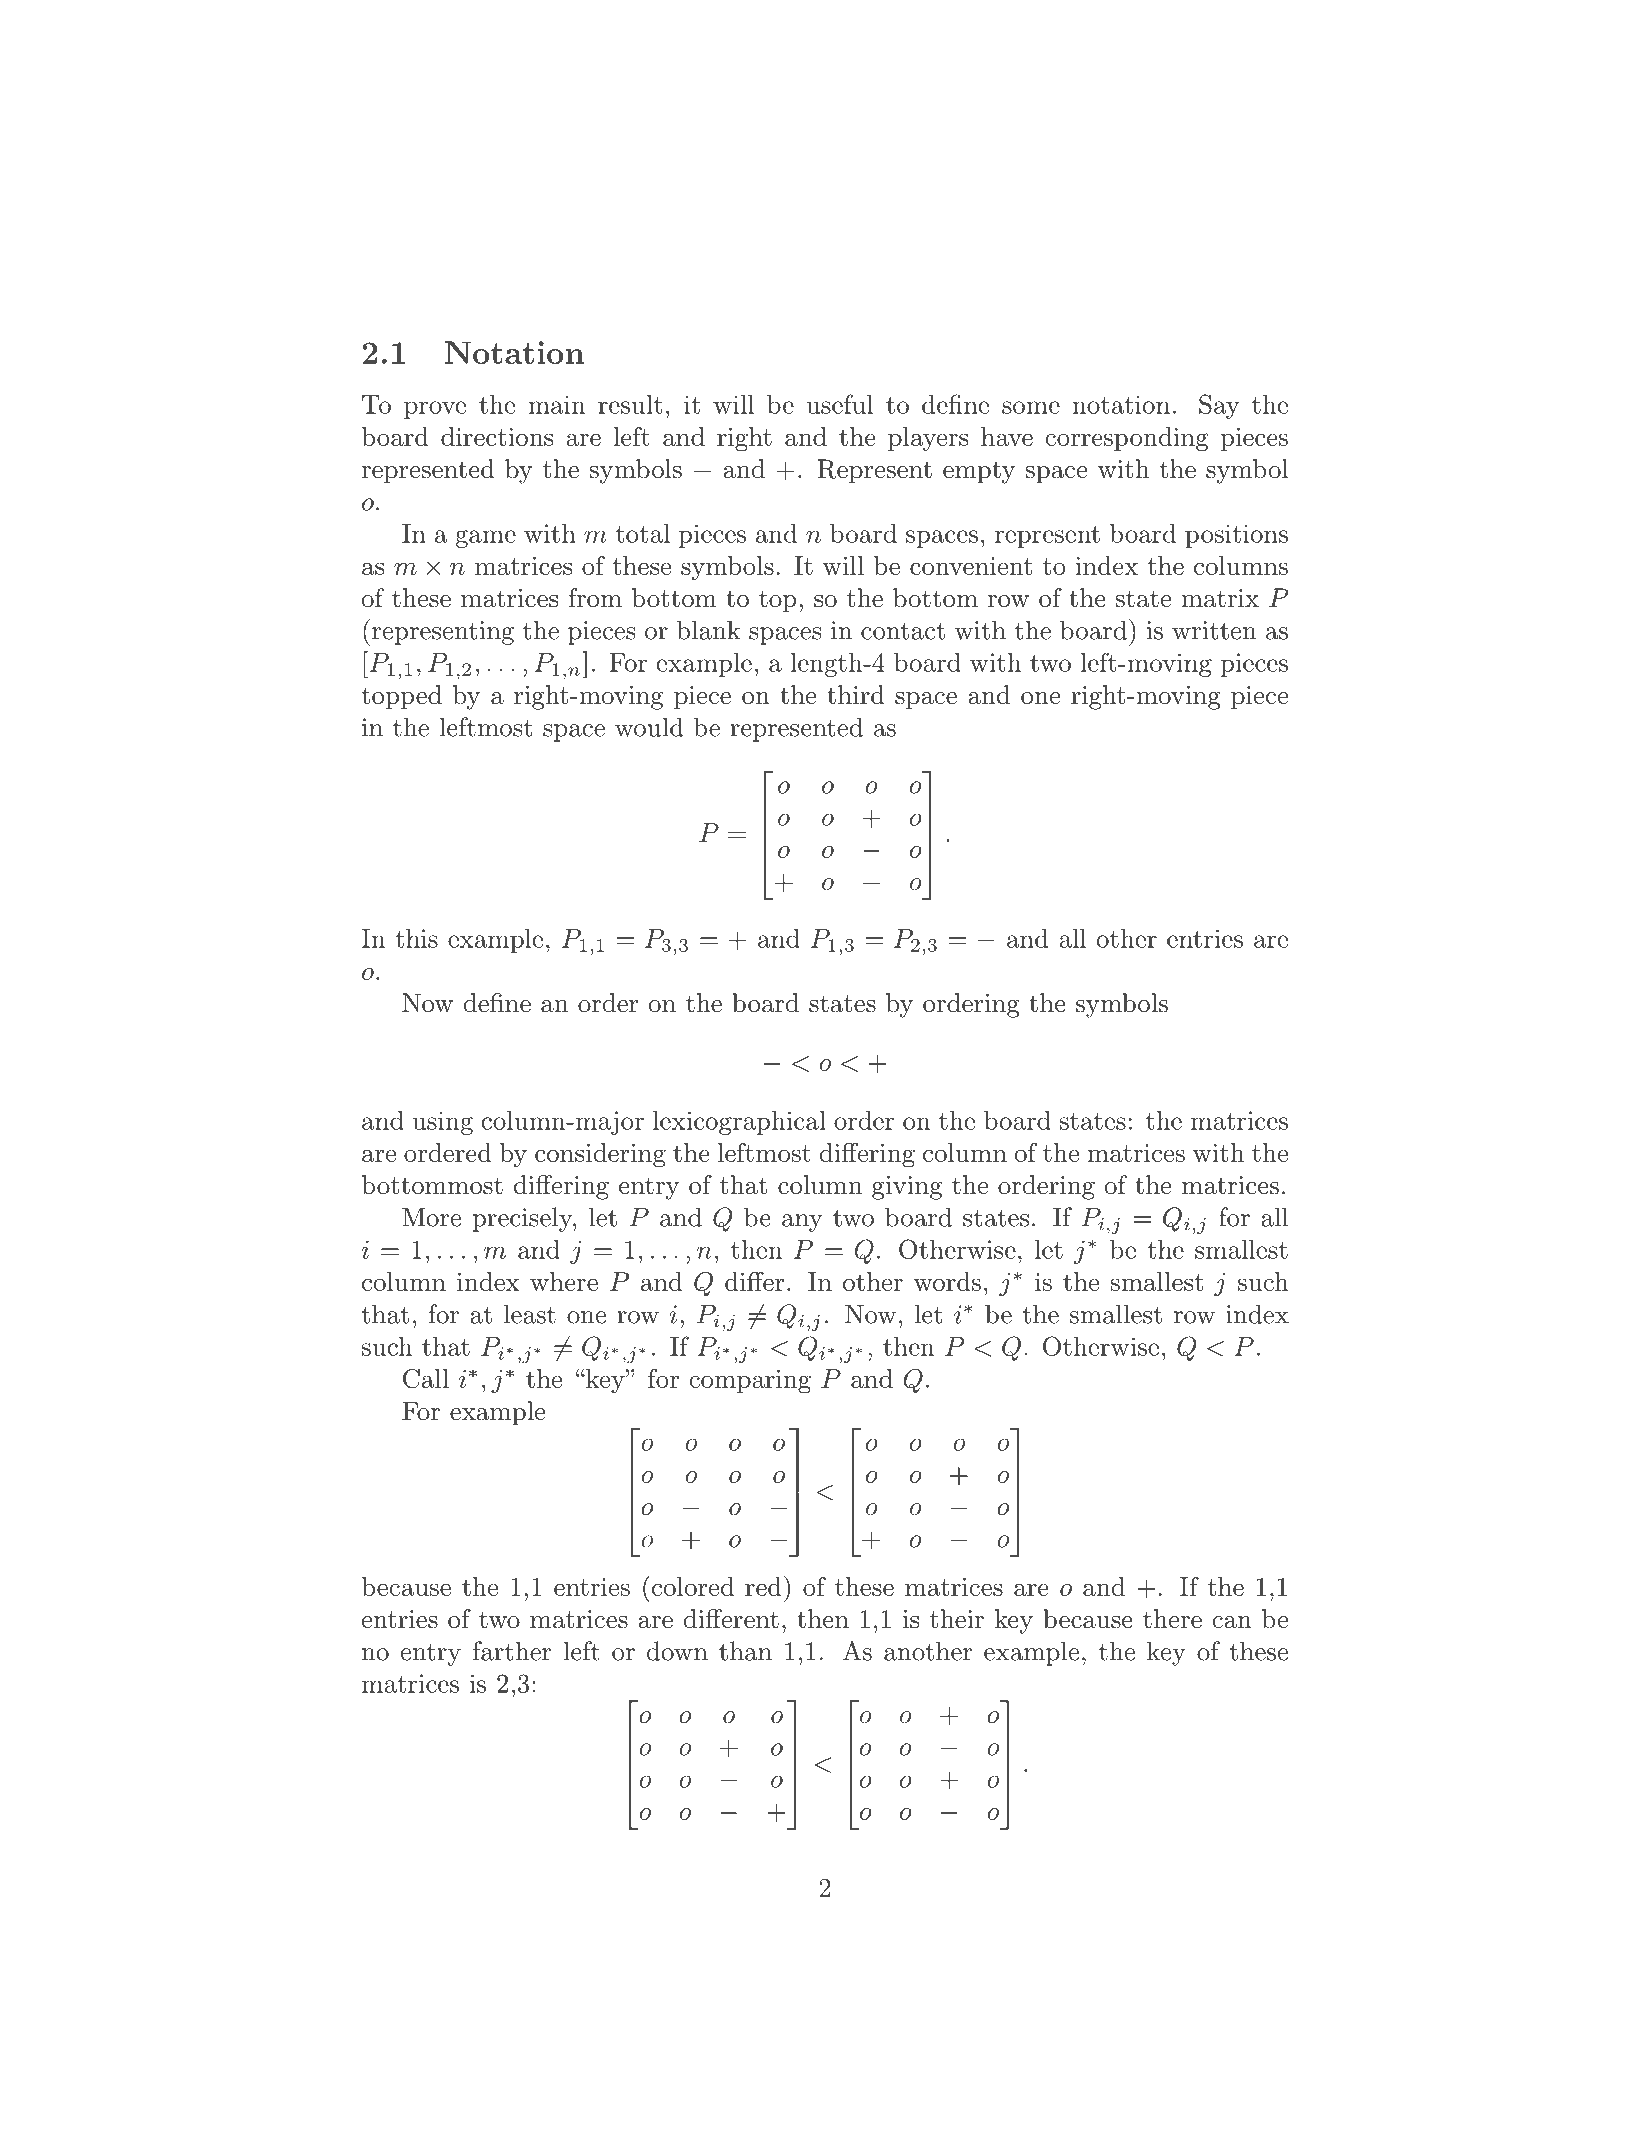  What do you see at coordinates (840, 404) in the document?
I see `useful` at bounding box center [840, 404].
